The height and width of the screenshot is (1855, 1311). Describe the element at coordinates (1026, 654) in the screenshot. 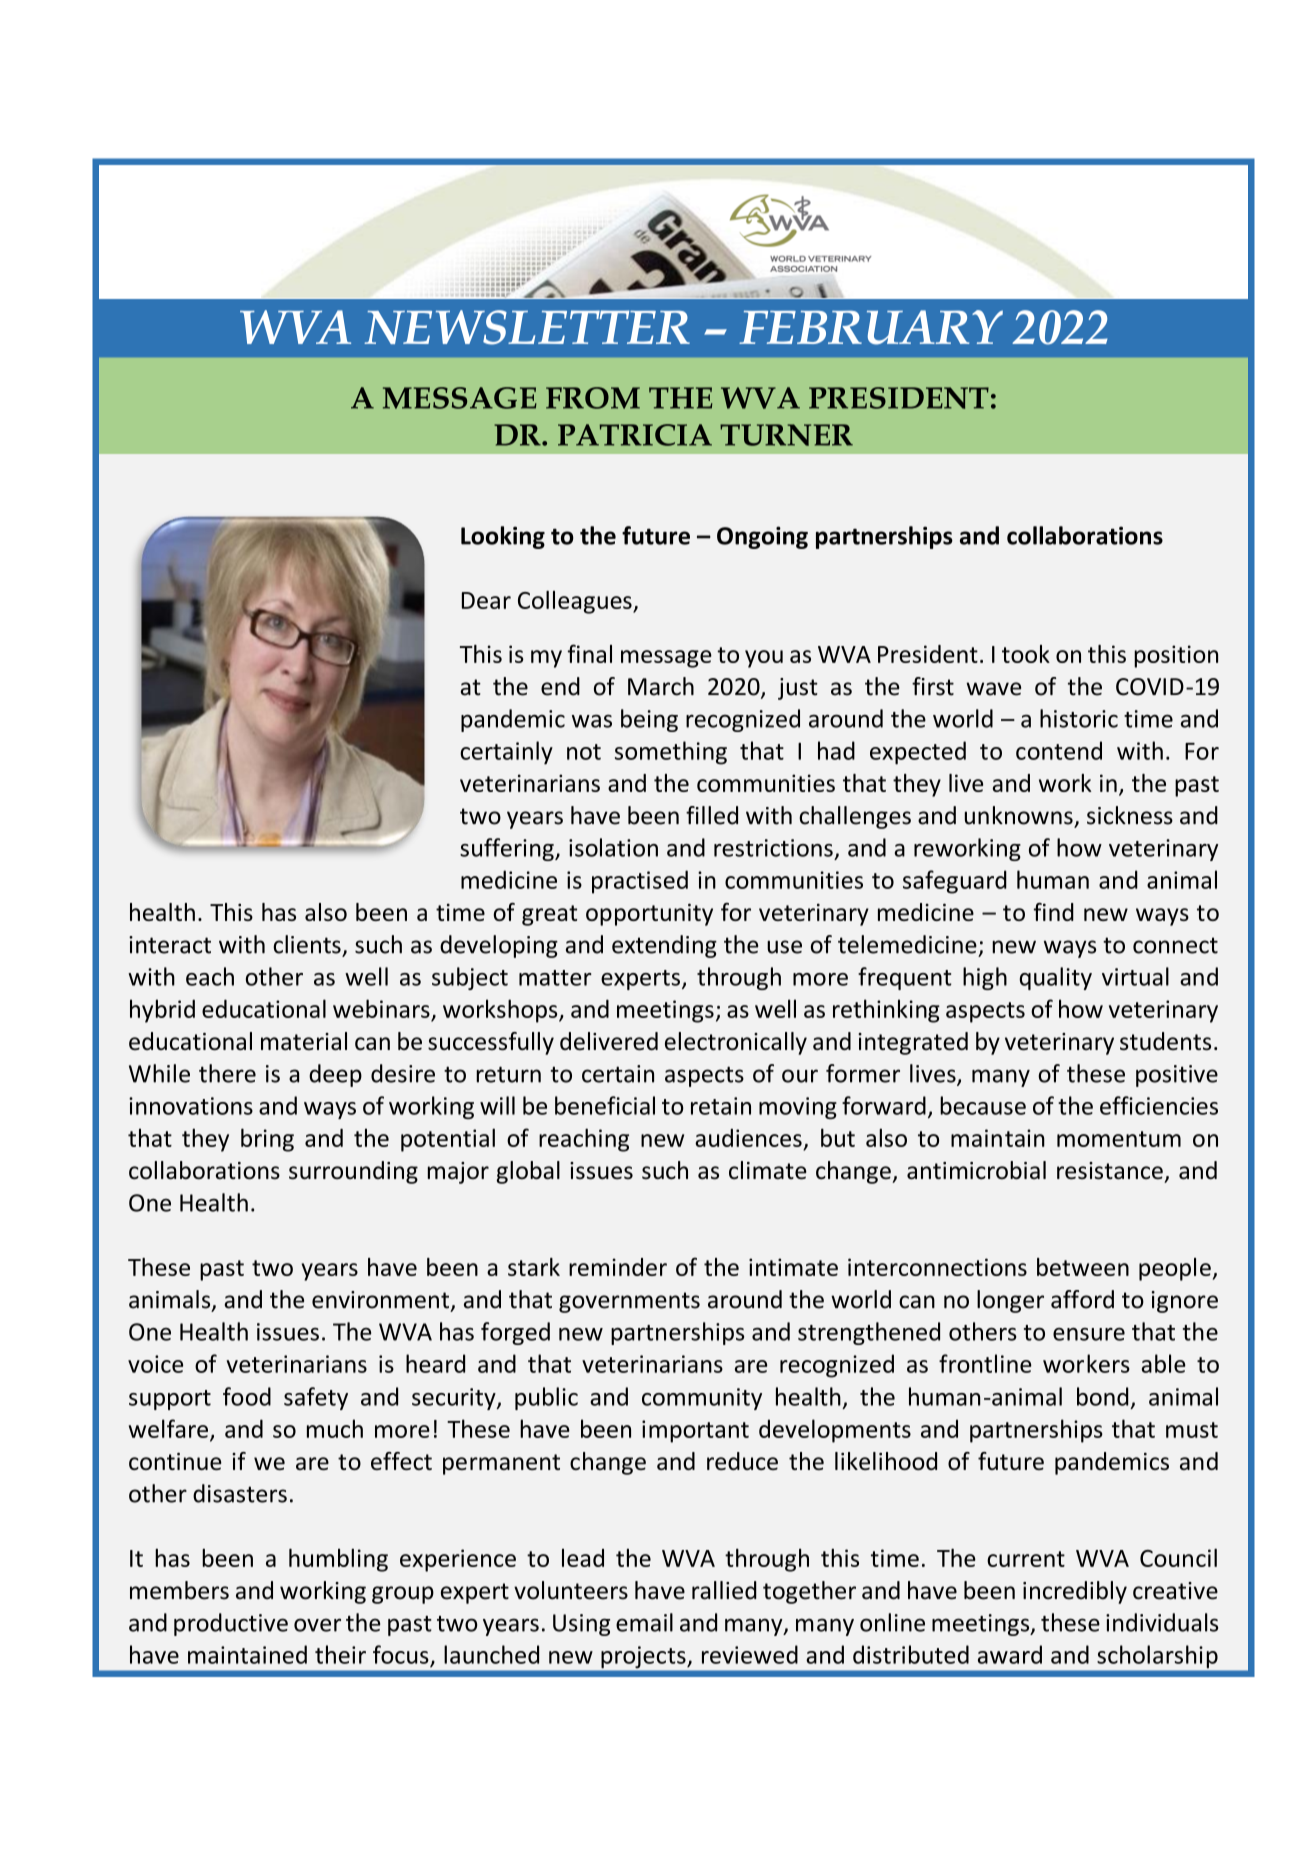

I see `took` at that location.
